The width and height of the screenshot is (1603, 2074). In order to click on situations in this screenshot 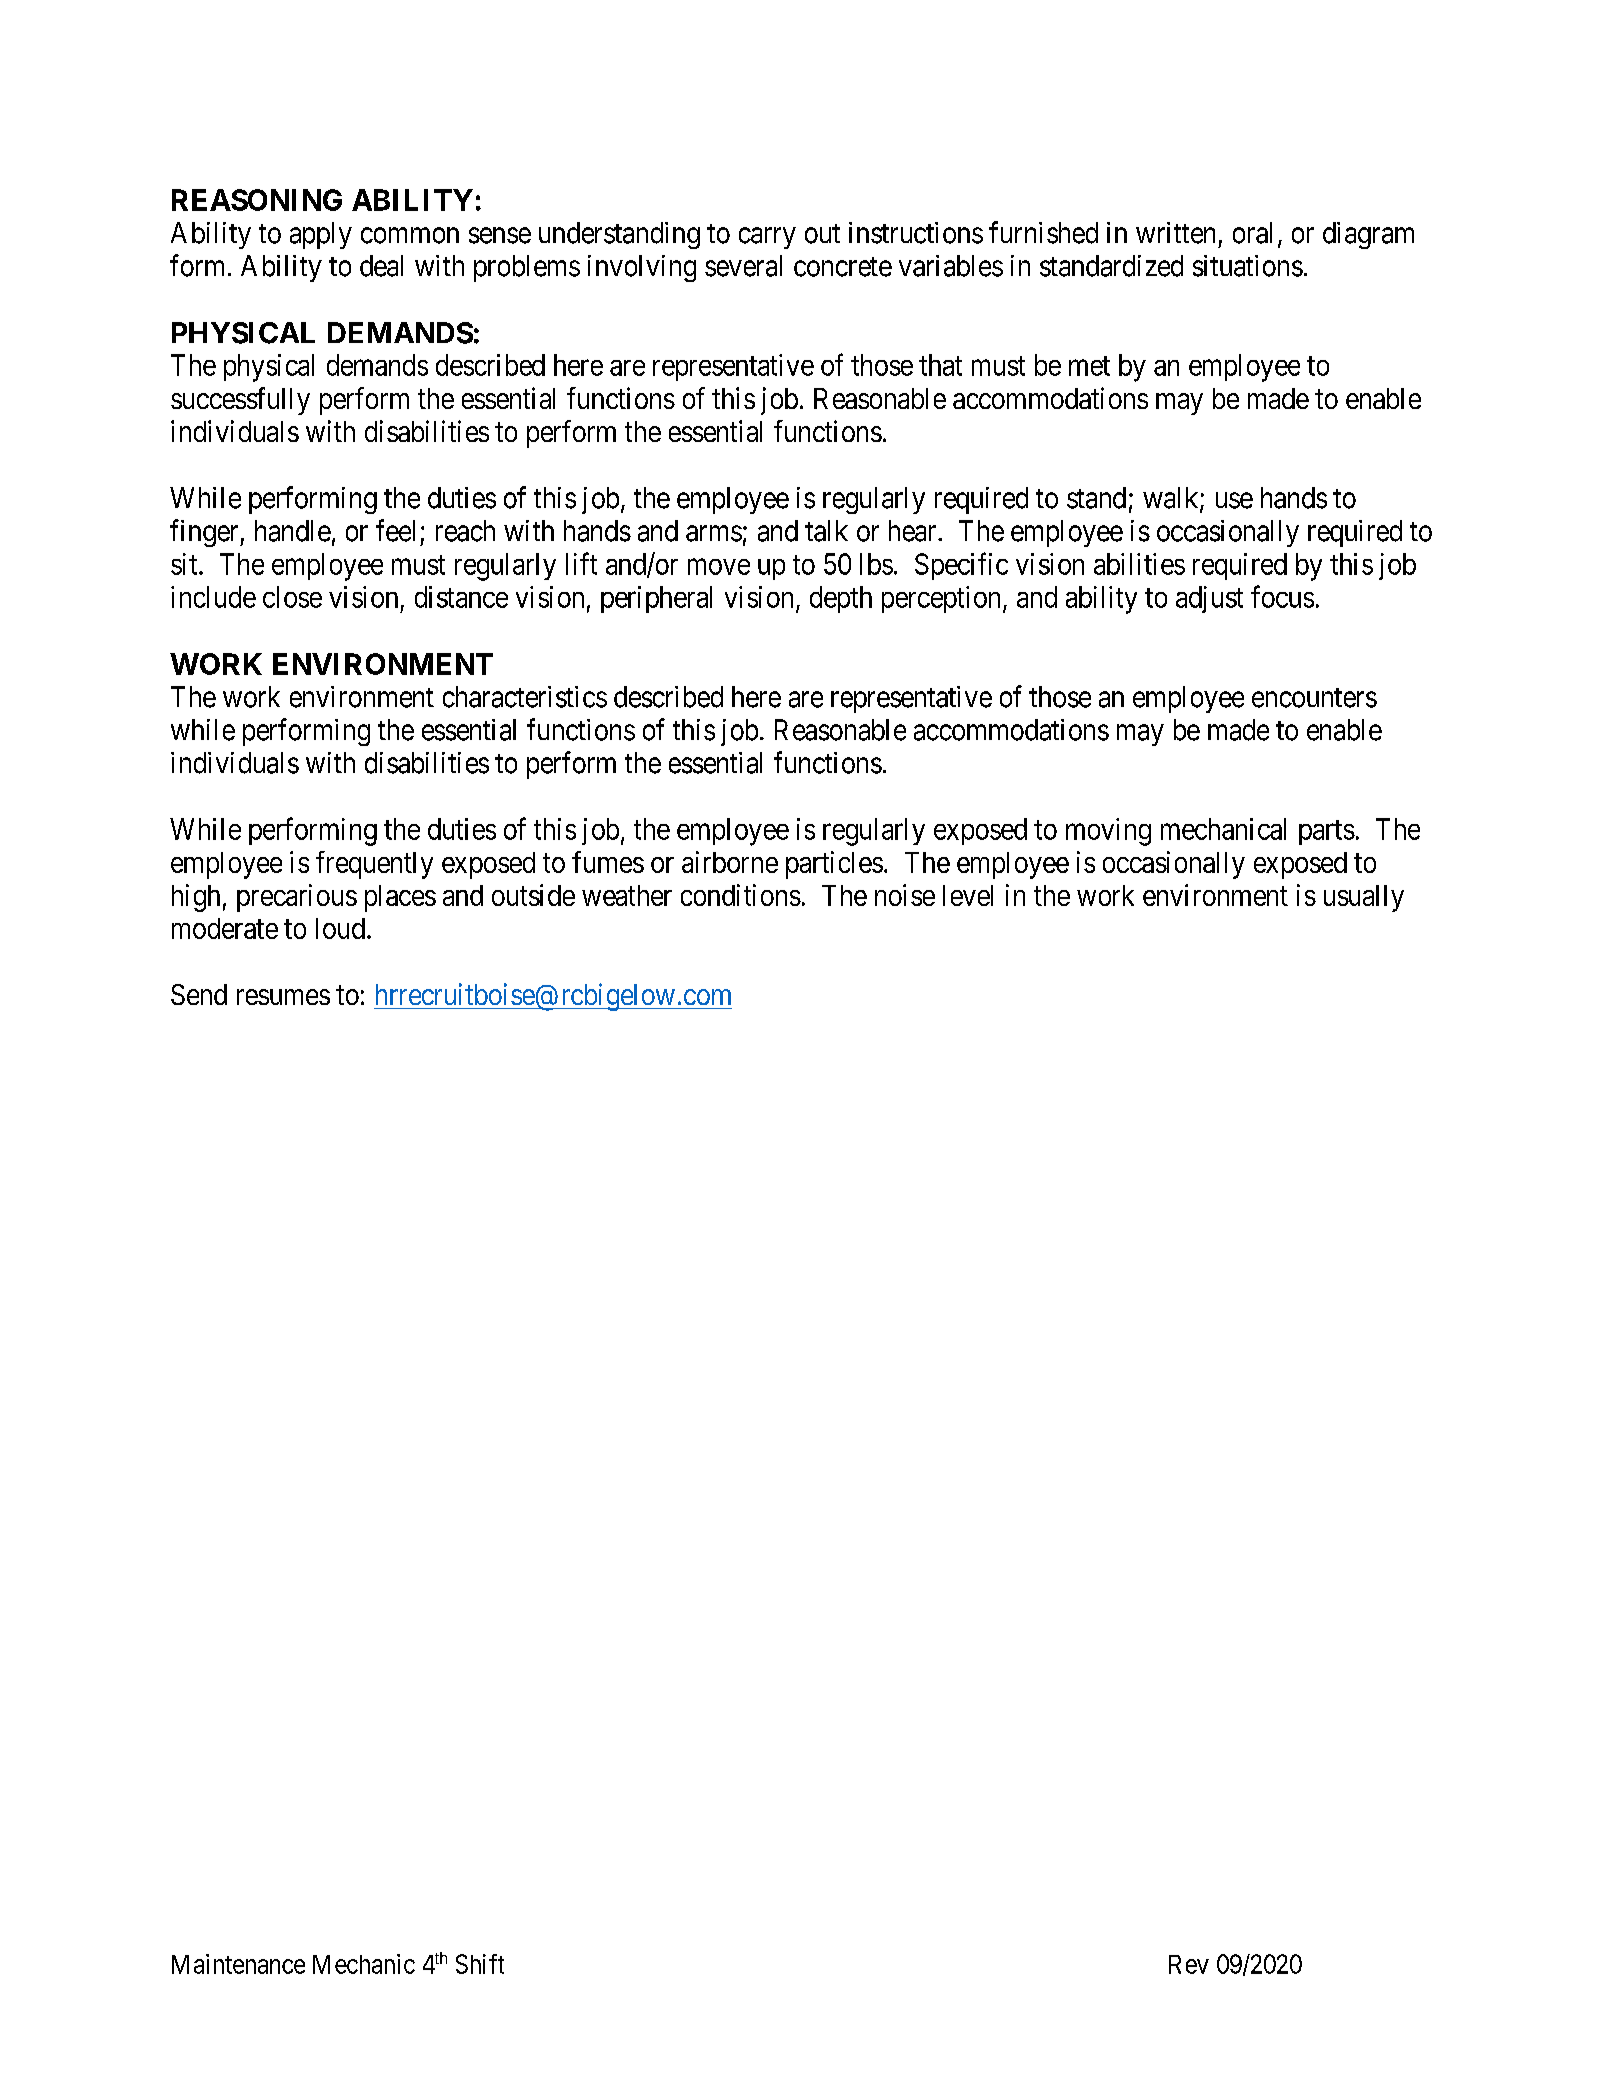, I will do `click(1248, 266)`.
